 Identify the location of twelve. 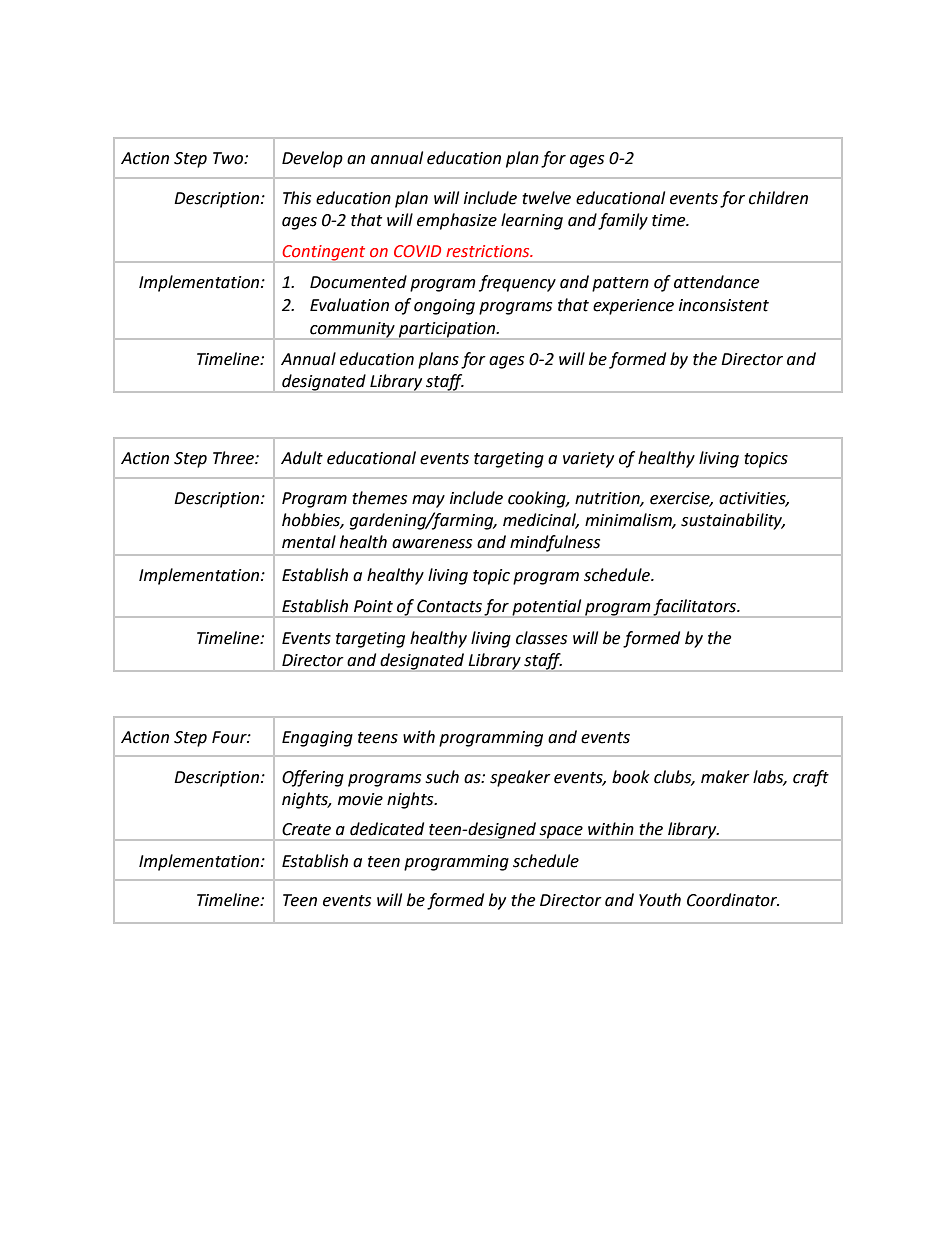
(546, 198).
